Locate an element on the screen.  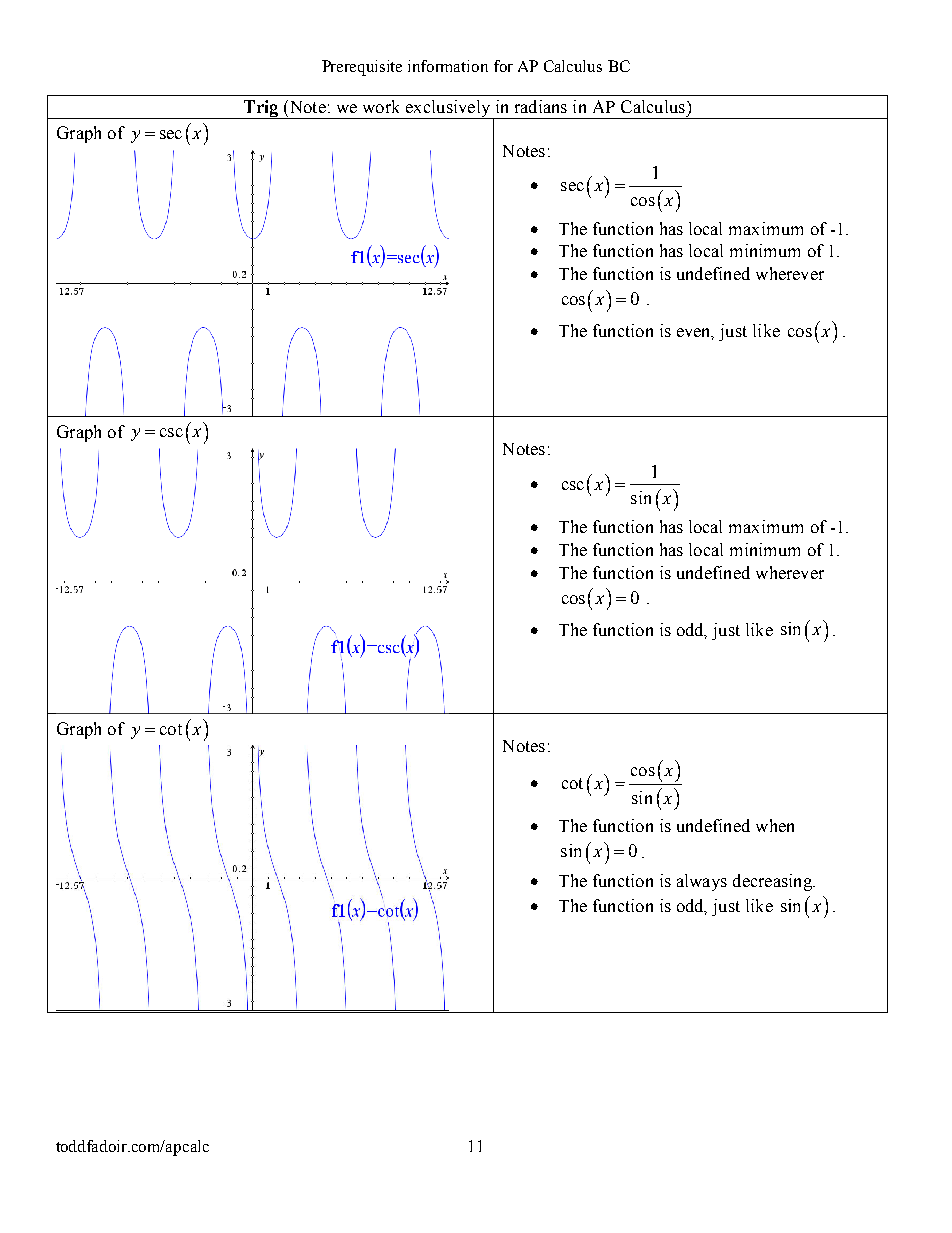
Prerequisite is located at coordinates (362, 68).
